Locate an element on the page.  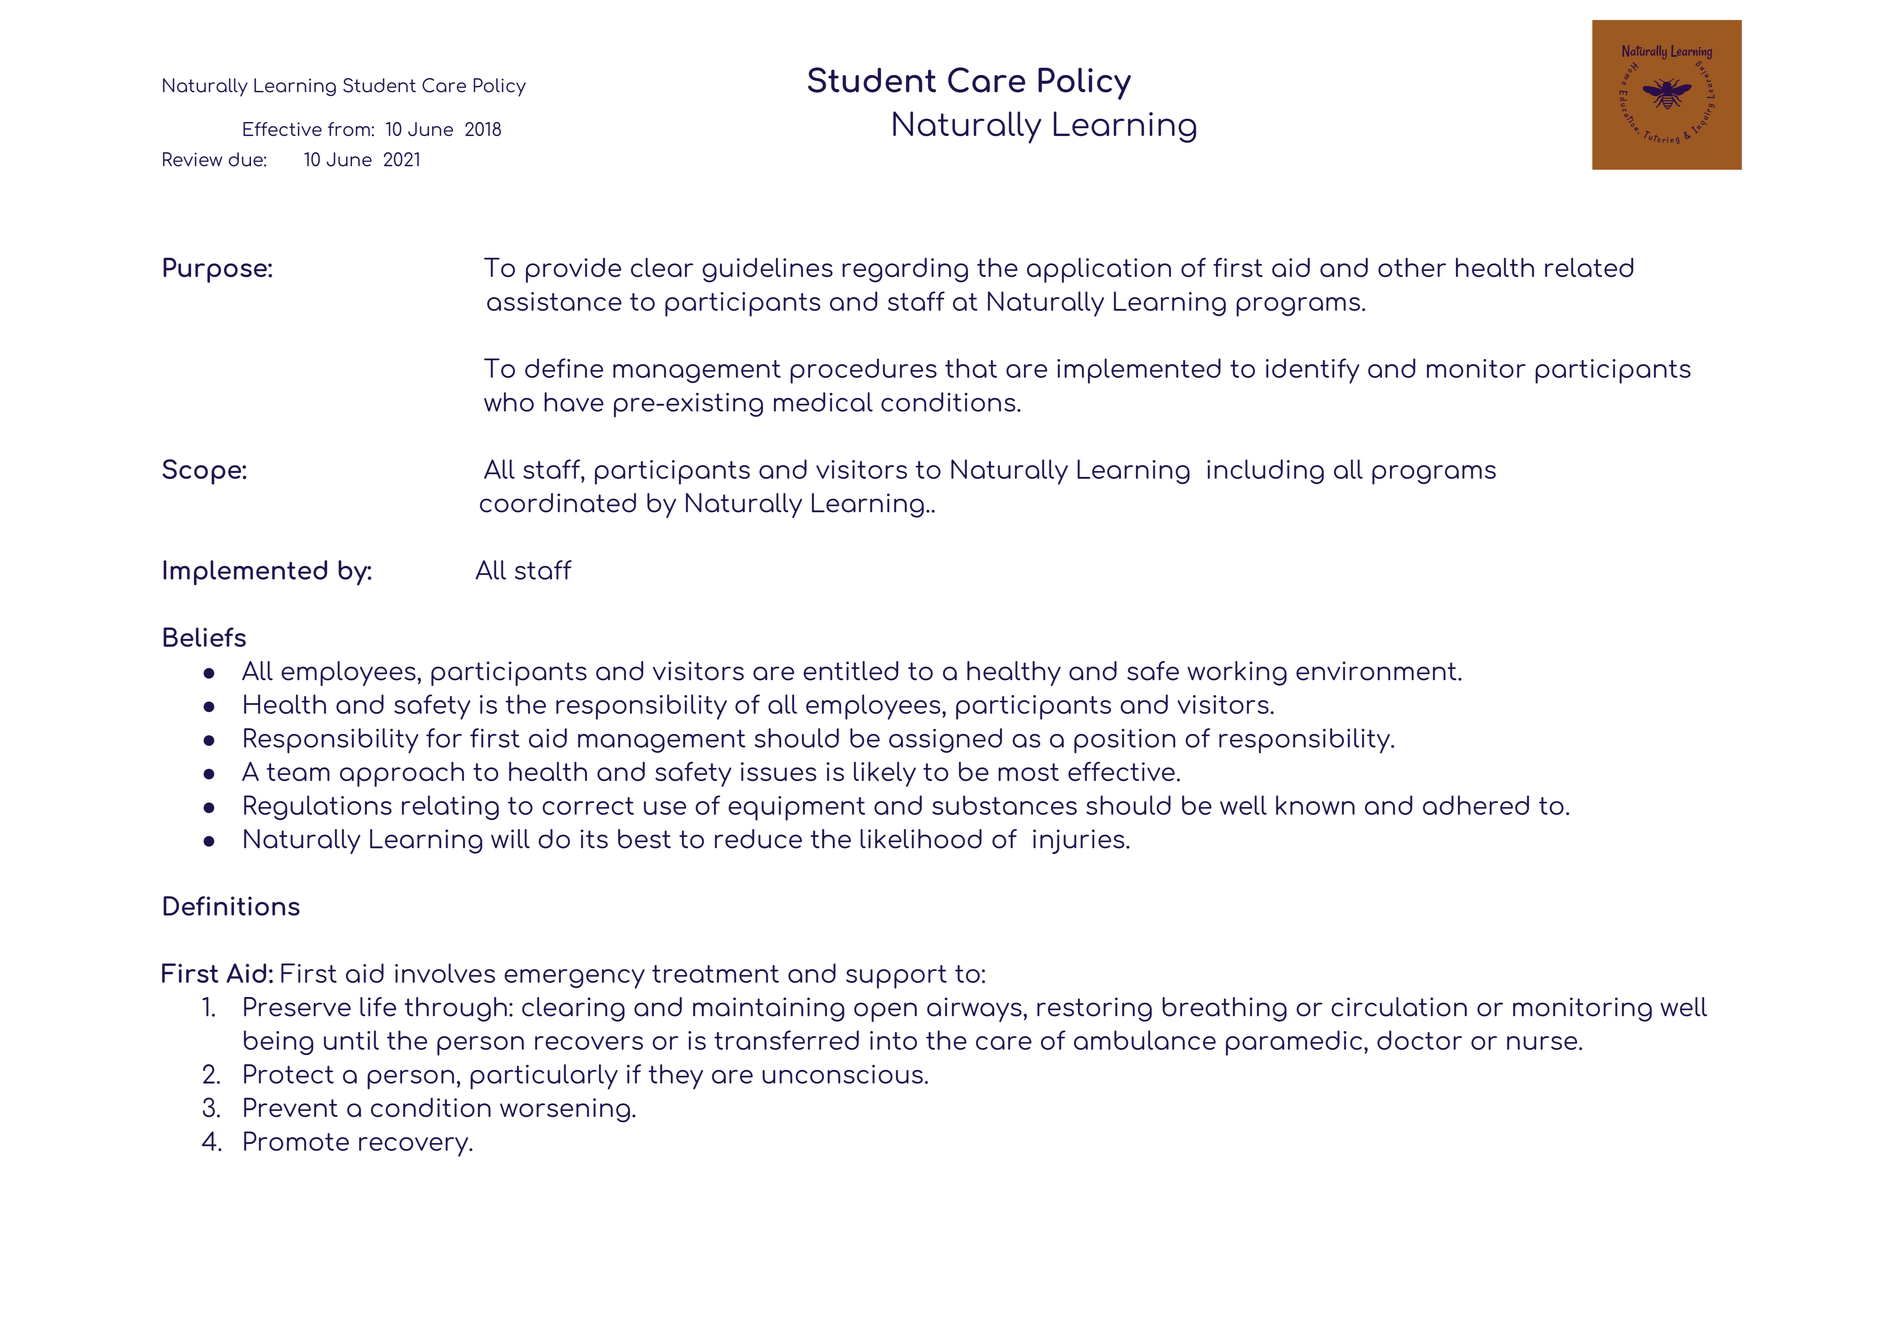
regarding is located at coordinates (905, 270).
